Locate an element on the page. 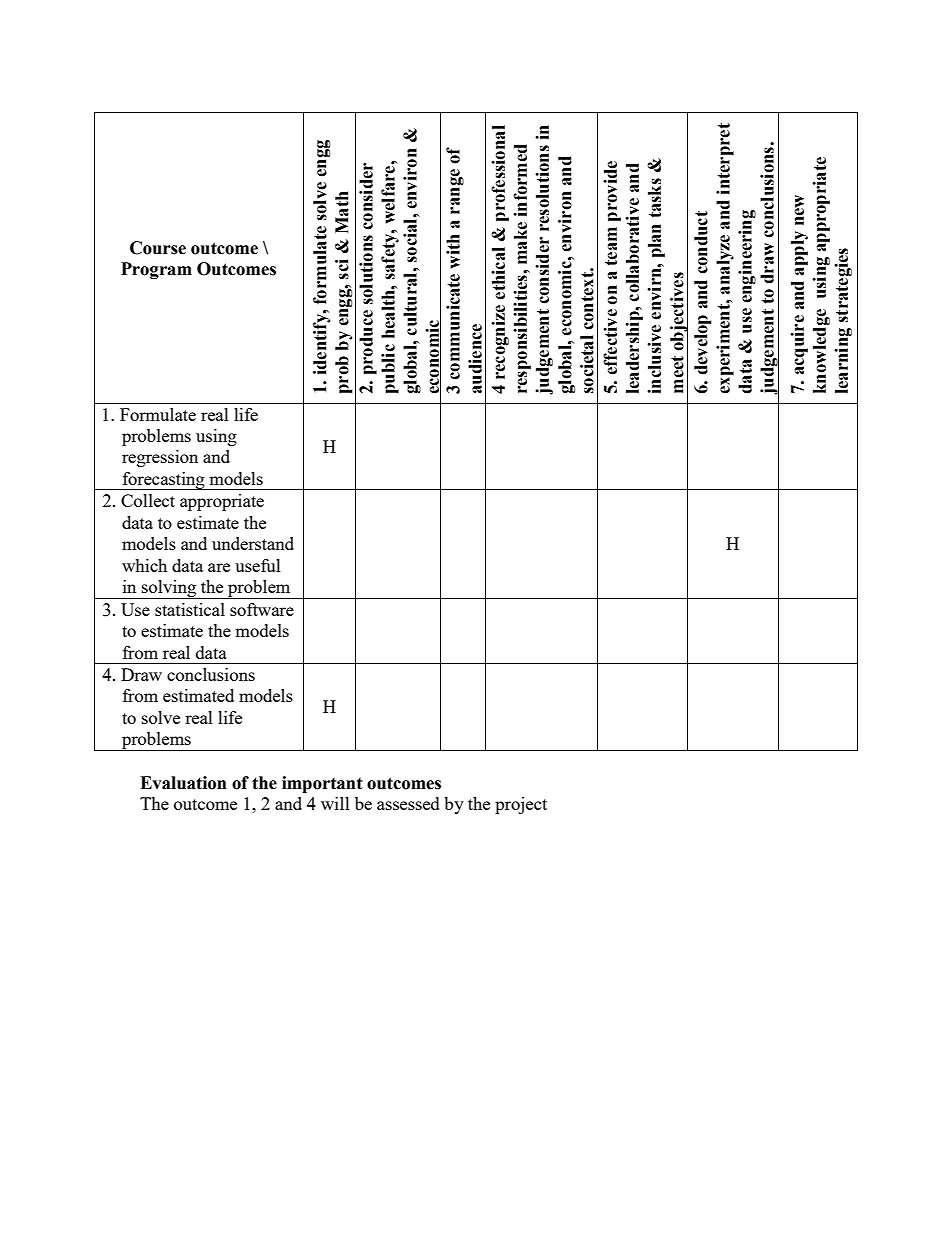  project is located at coordinates (521, 805).
